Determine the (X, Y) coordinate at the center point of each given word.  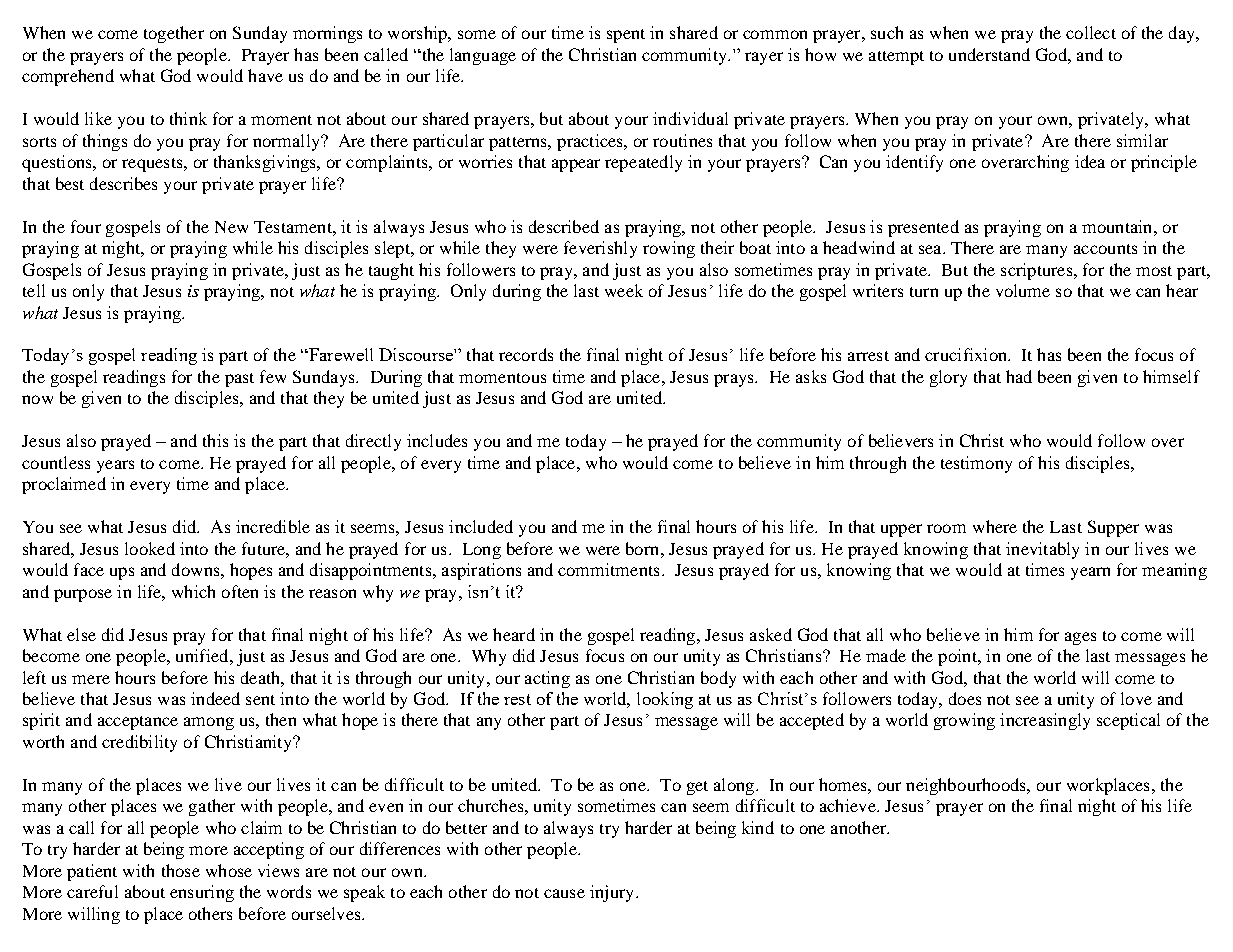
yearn (1090, 573)
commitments (608, 569)
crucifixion (967, 354)
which (193, 591)
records (526, 354)
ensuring (202, 893)
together (174, 34)
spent (626, 36)
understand (989, 54)
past (239, 380)
